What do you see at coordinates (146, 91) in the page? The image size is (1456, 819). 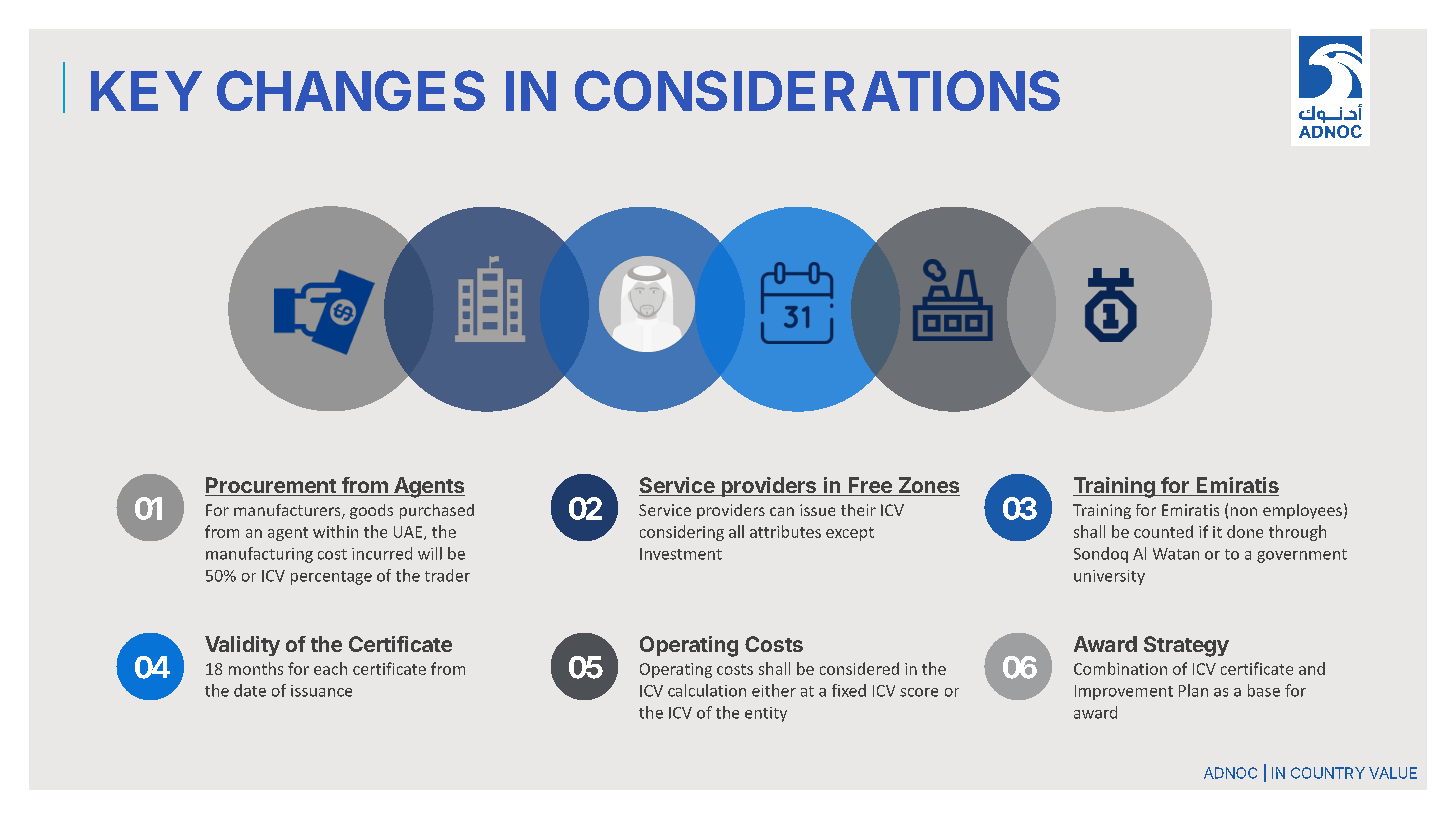 I see `KEY` at bounding box center [146, 91].
